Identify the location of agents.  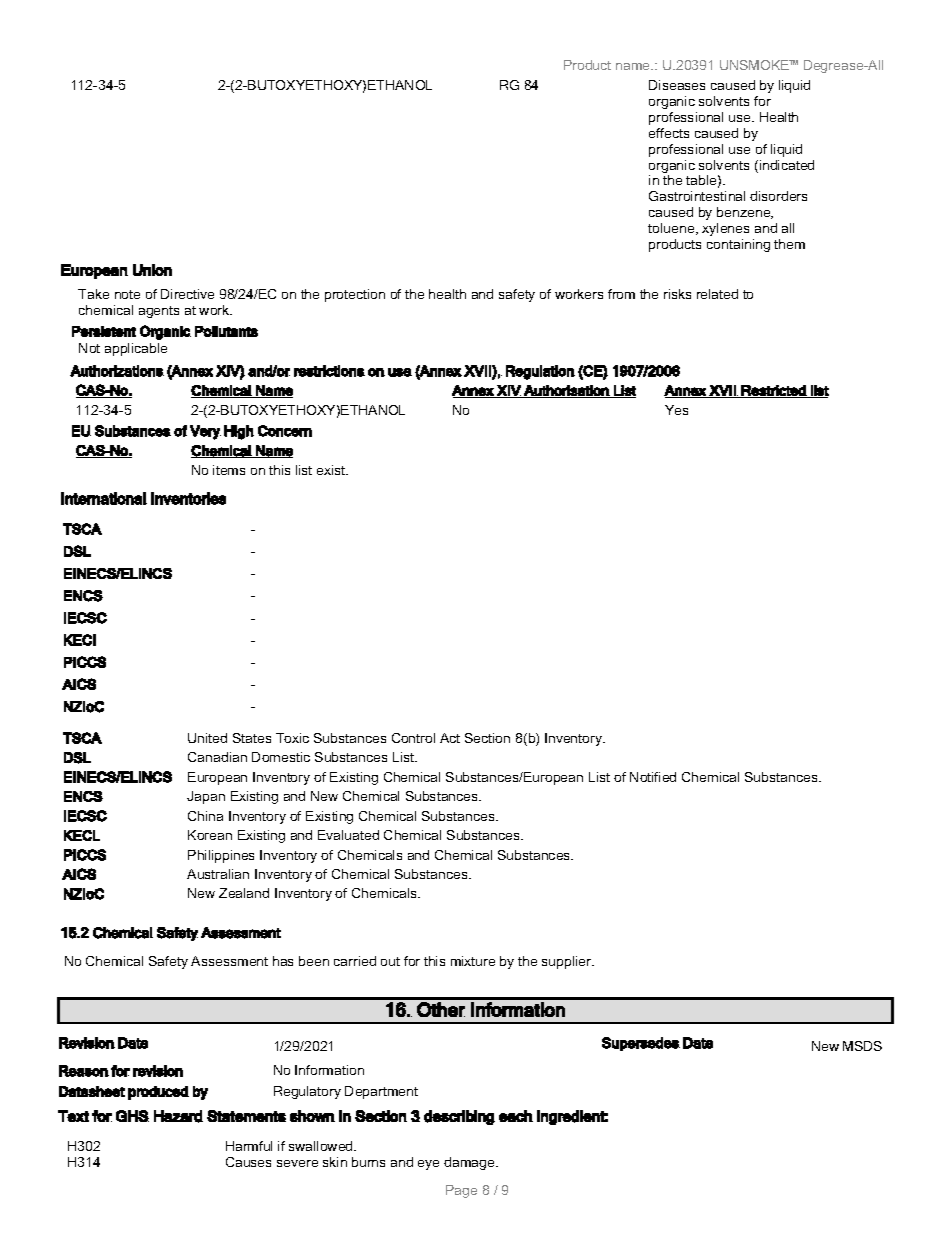
(159, 312).
